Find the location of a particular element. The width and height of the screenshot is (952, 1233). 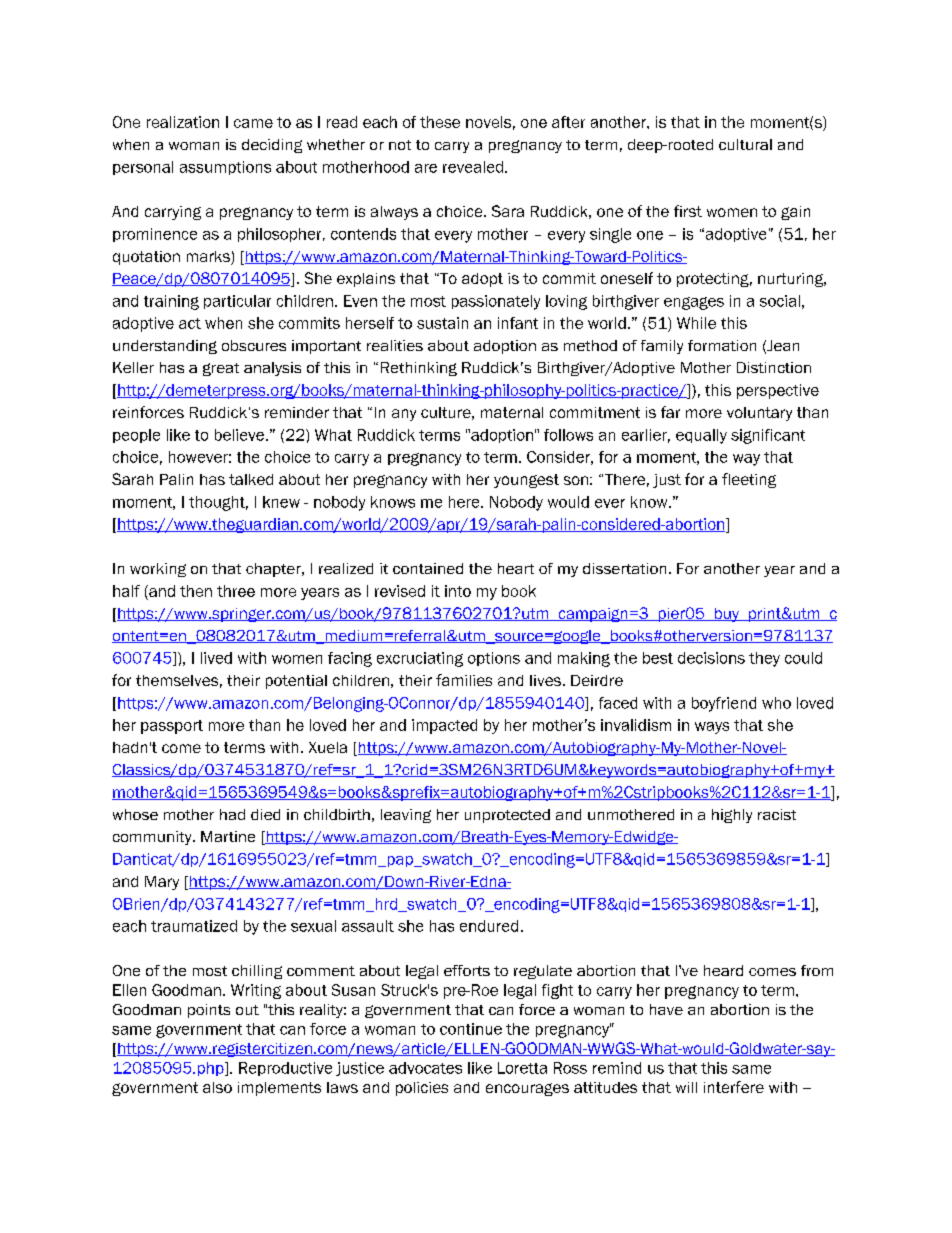

assumptions is located at coordinates (225, 168).
